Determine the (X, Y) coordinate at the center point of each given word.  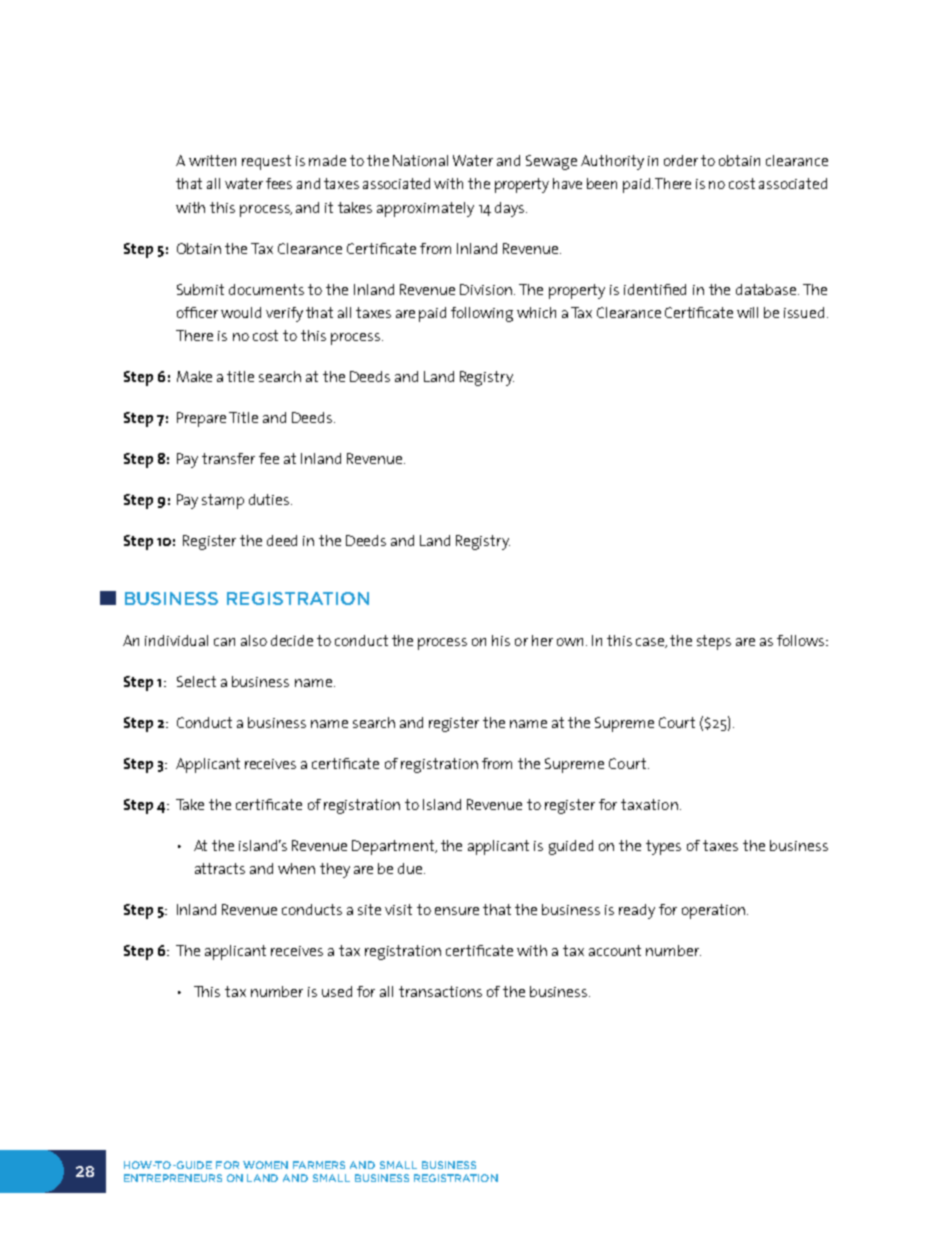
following (482, 314)
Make (194, 376)
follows (802, 640)
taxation (649, 804)
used (337, 991)
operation (713, 911)
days (511, 209)
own (572, 642)
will (747, 312)
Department (394, 847)
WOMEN (265, 1165)
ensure (457, 911)
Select (196, 681)
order (681, 160)
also (254, 640)
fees (279, 183)
